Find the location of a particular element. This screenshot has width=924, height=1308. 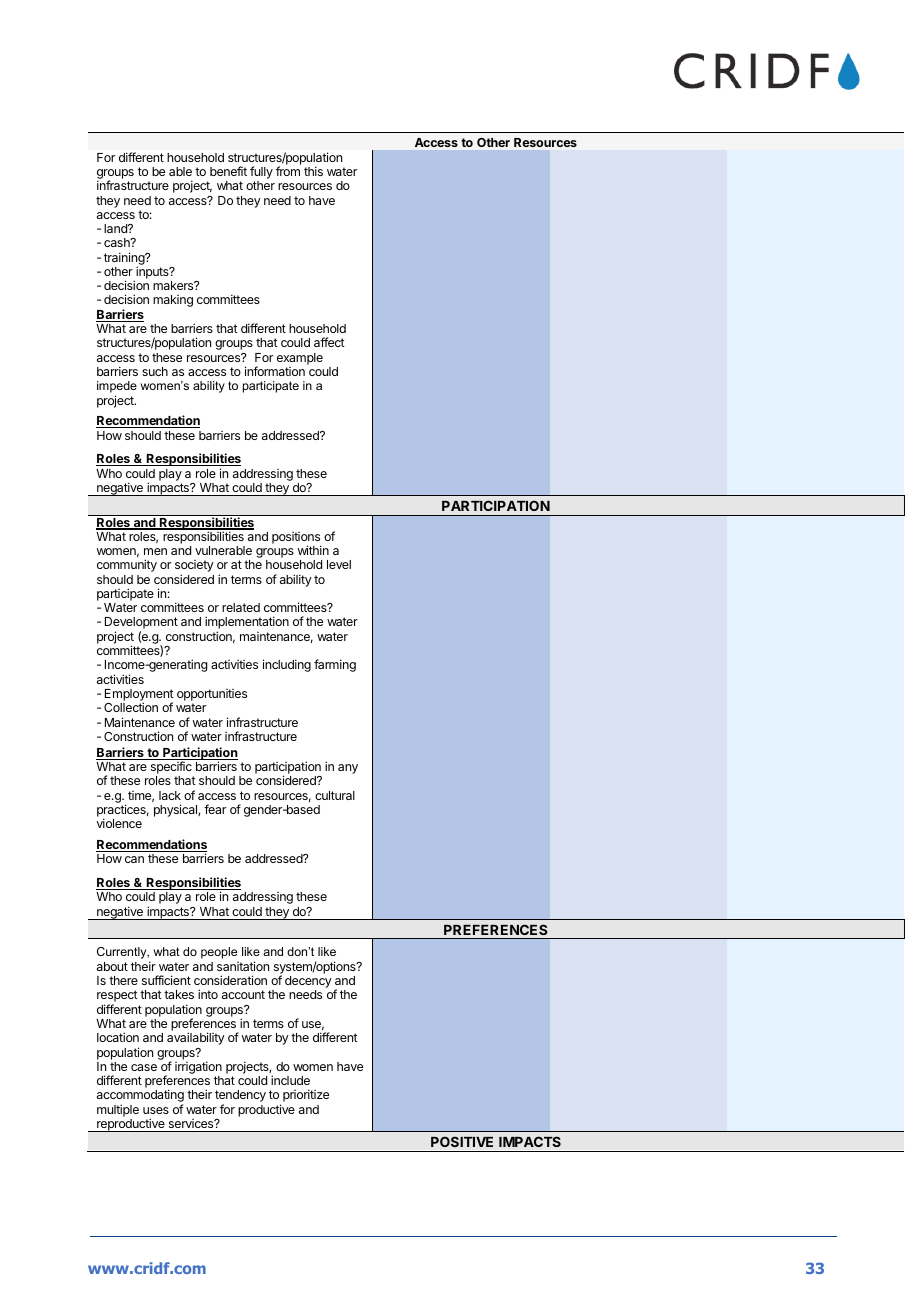

positions is located at coordinates (296, 539).
